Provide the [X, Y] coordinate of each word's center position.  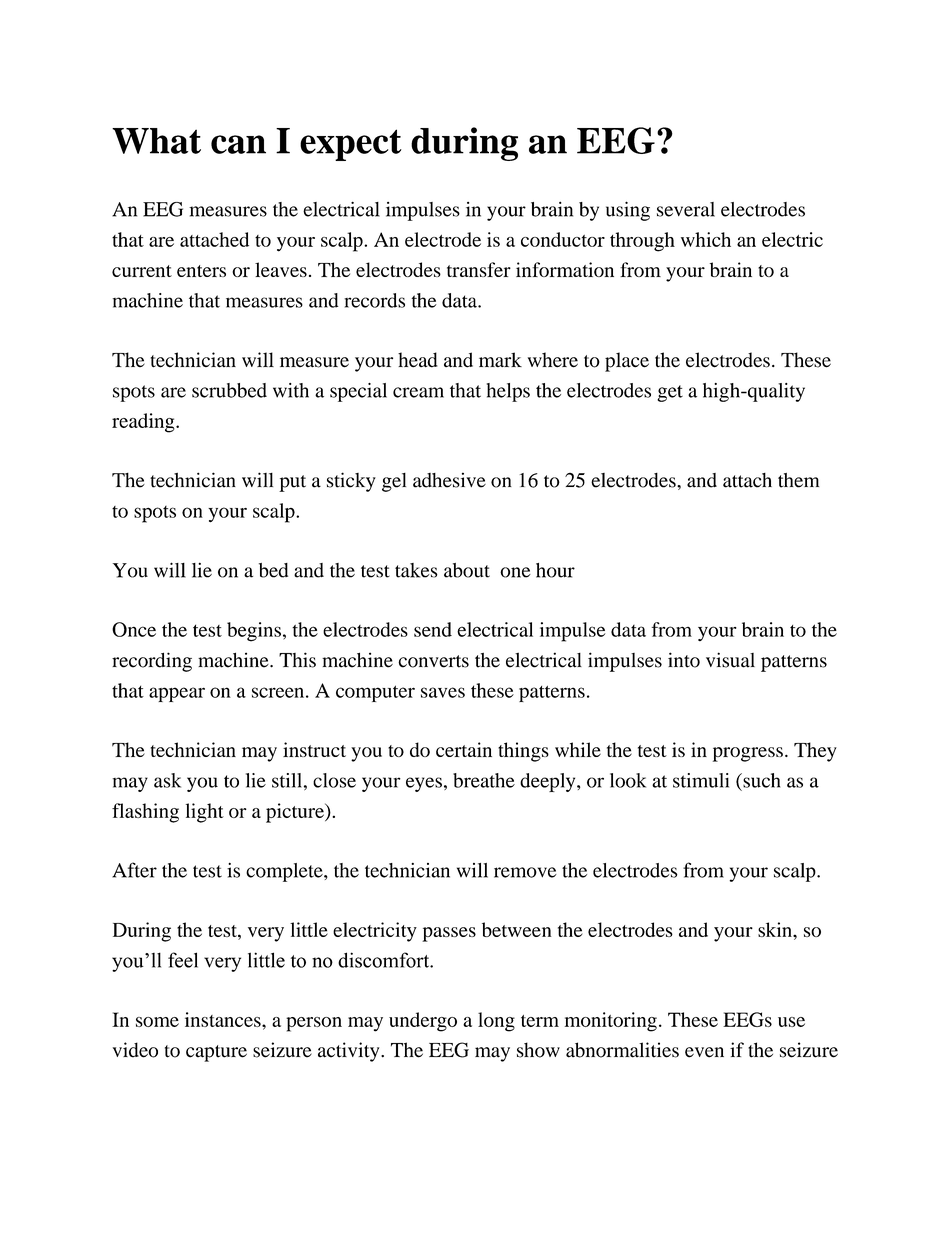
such [760, 780]
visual [730, 660]
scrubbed [229, 390]
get [670, 393]
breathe [484, 780]
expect [351, 145]
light [205, 813]
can [238, 144]
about [467, 570]
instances [224, 1019]
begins [254, 632]
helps [508, 392]
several [686, 209]
